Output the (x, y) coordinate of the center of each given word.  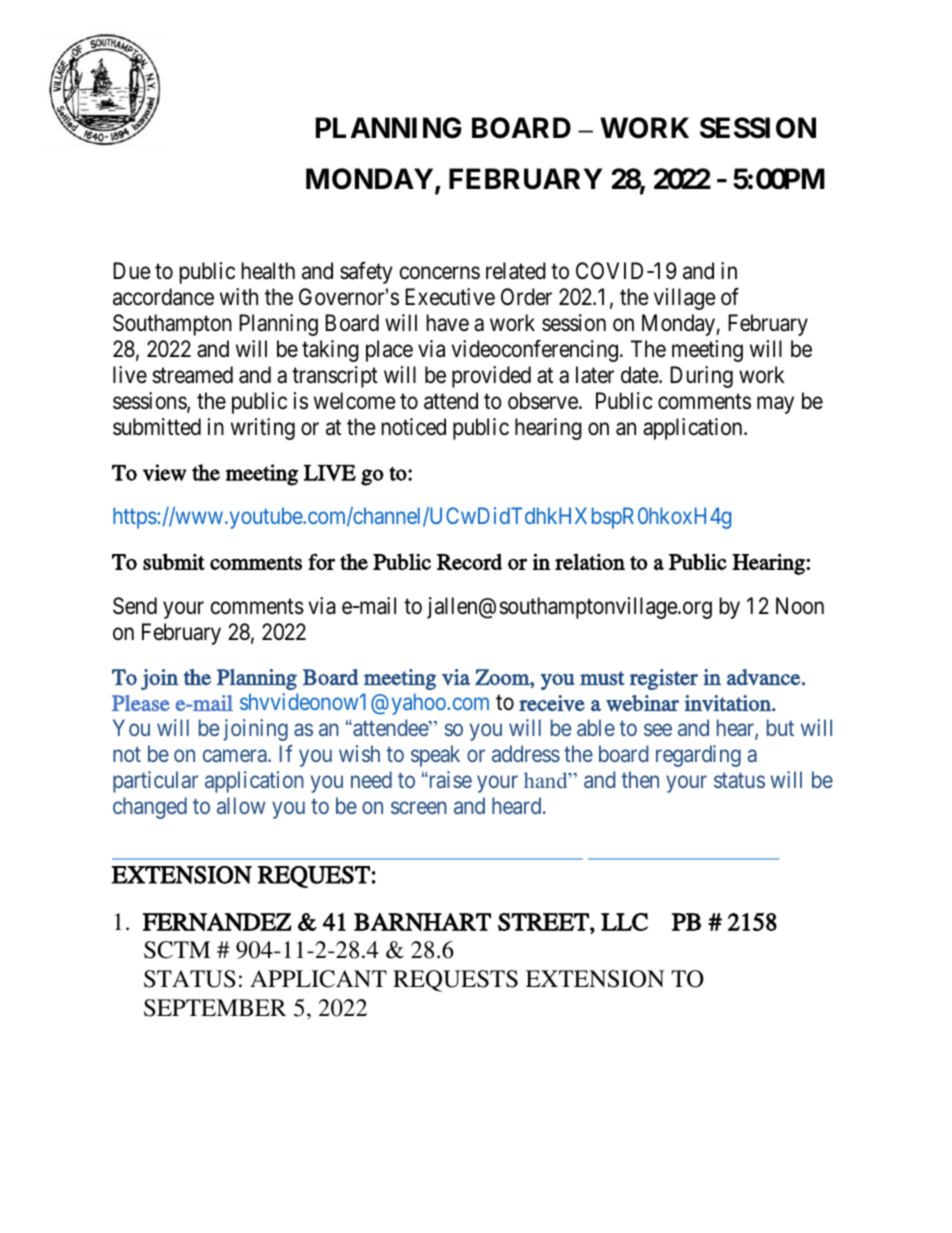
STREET (544, 922)
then (640, 779)
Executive (450, 297)
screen (419, 808)
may (775, 405)
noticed (413, 427)
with (239, 296)
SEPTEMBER (215, 1008)
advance (764, 677)
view (165, 472)
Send (135, 606)
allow (241, 805)
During (701, 377)
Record (469, 561)
